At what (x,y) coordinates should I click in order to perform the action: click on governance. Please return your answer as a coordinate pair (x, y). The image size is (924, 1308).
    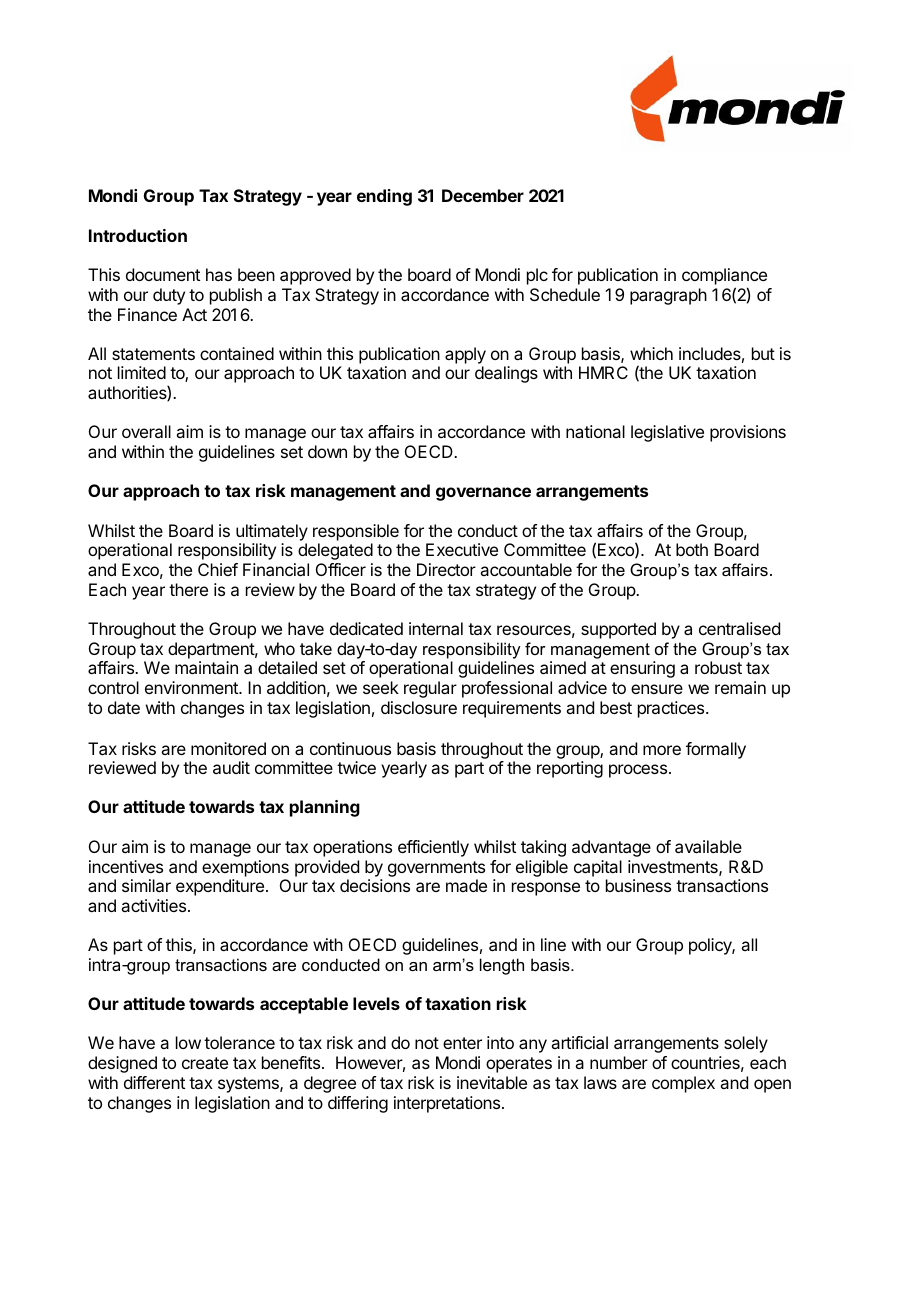
    Looking at the image, I should click on (483, 494).
